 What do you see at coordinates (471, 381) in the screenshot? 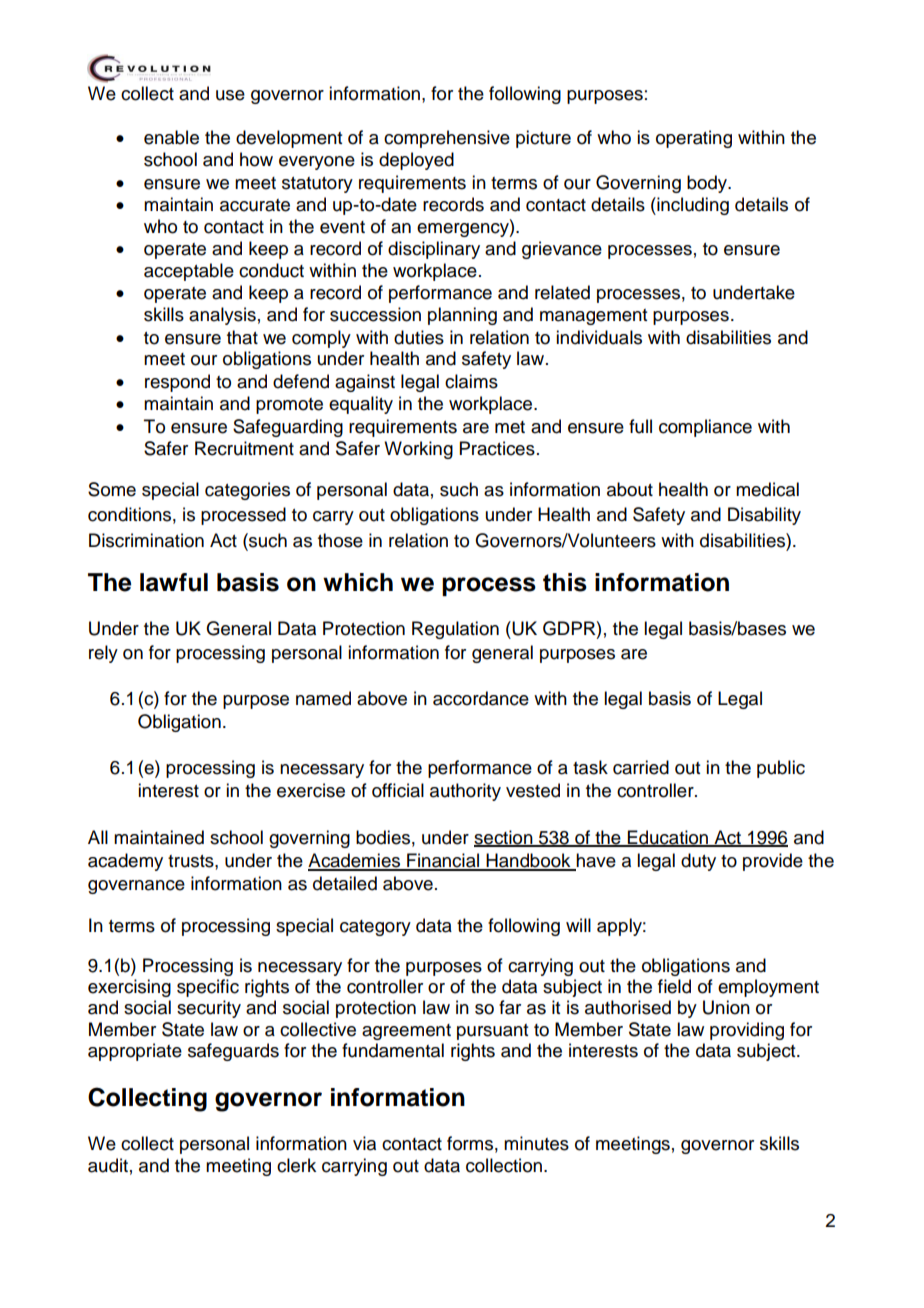
I see `claims` at bounding box center [471, 381].
